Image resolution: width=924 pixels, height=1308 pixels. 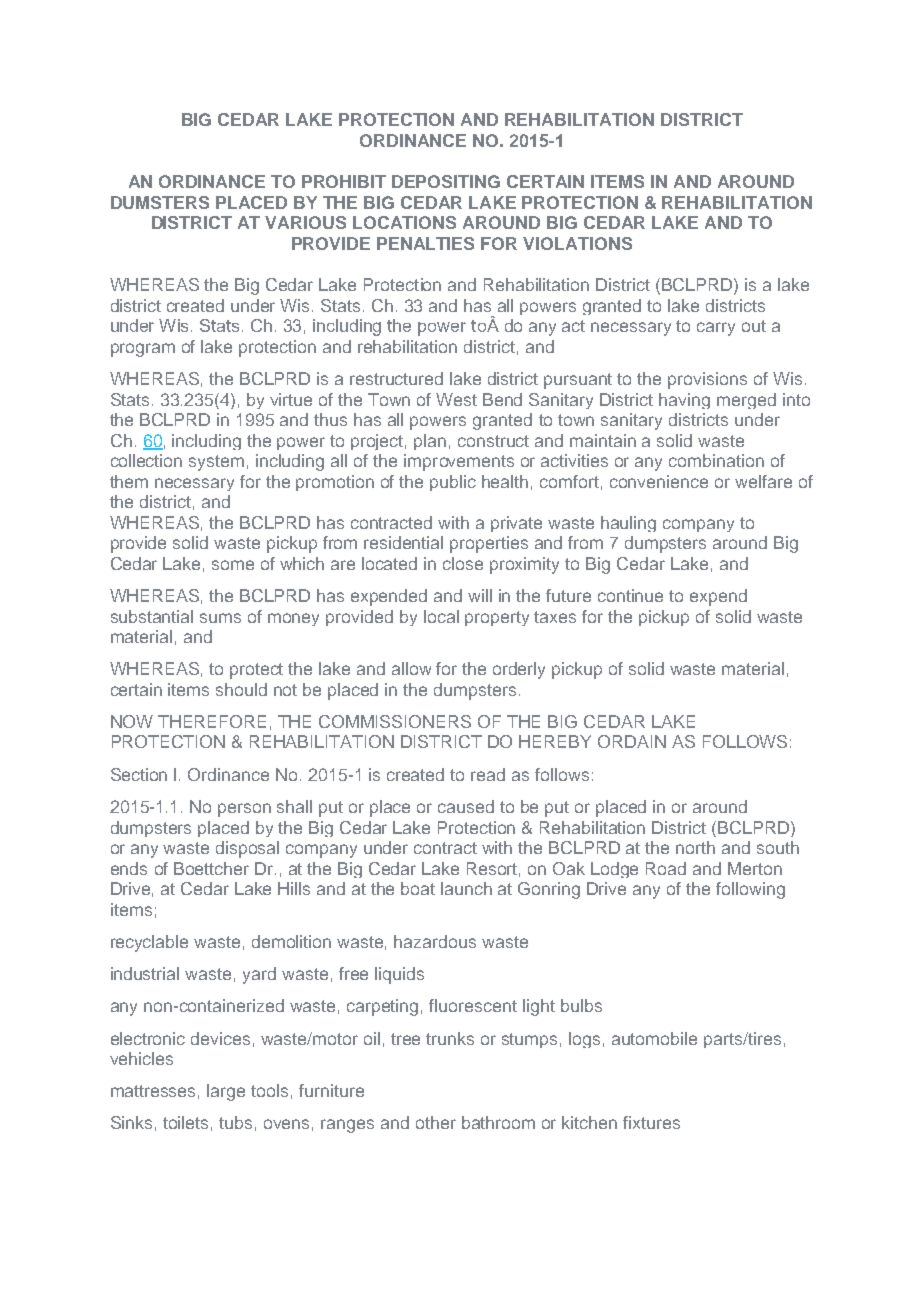 What do you see at coordinates (493, 441) in the page?
I see `construct` at bounding box center [493, 441].
